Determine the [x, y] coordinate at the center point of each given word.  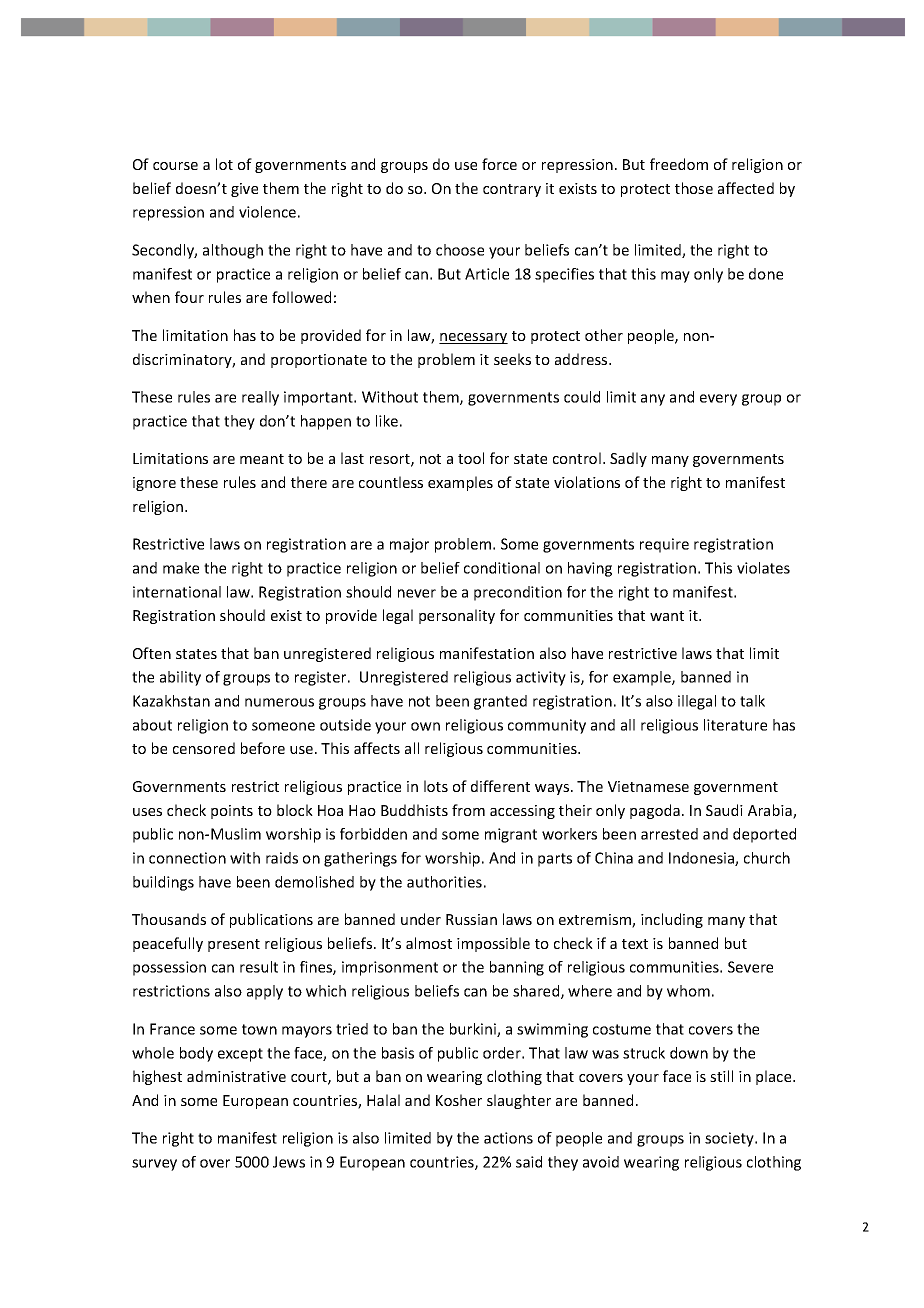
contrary [512, 190]
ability [180, 678]
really [260, 398]
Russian [471, 919]
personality [457, 616]
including [672, 920]
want [667, 616]
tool [471, 458]
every [718, 400]
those [694, 188]
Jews [289, 1162]
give [244, 190]
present [234, 945]
